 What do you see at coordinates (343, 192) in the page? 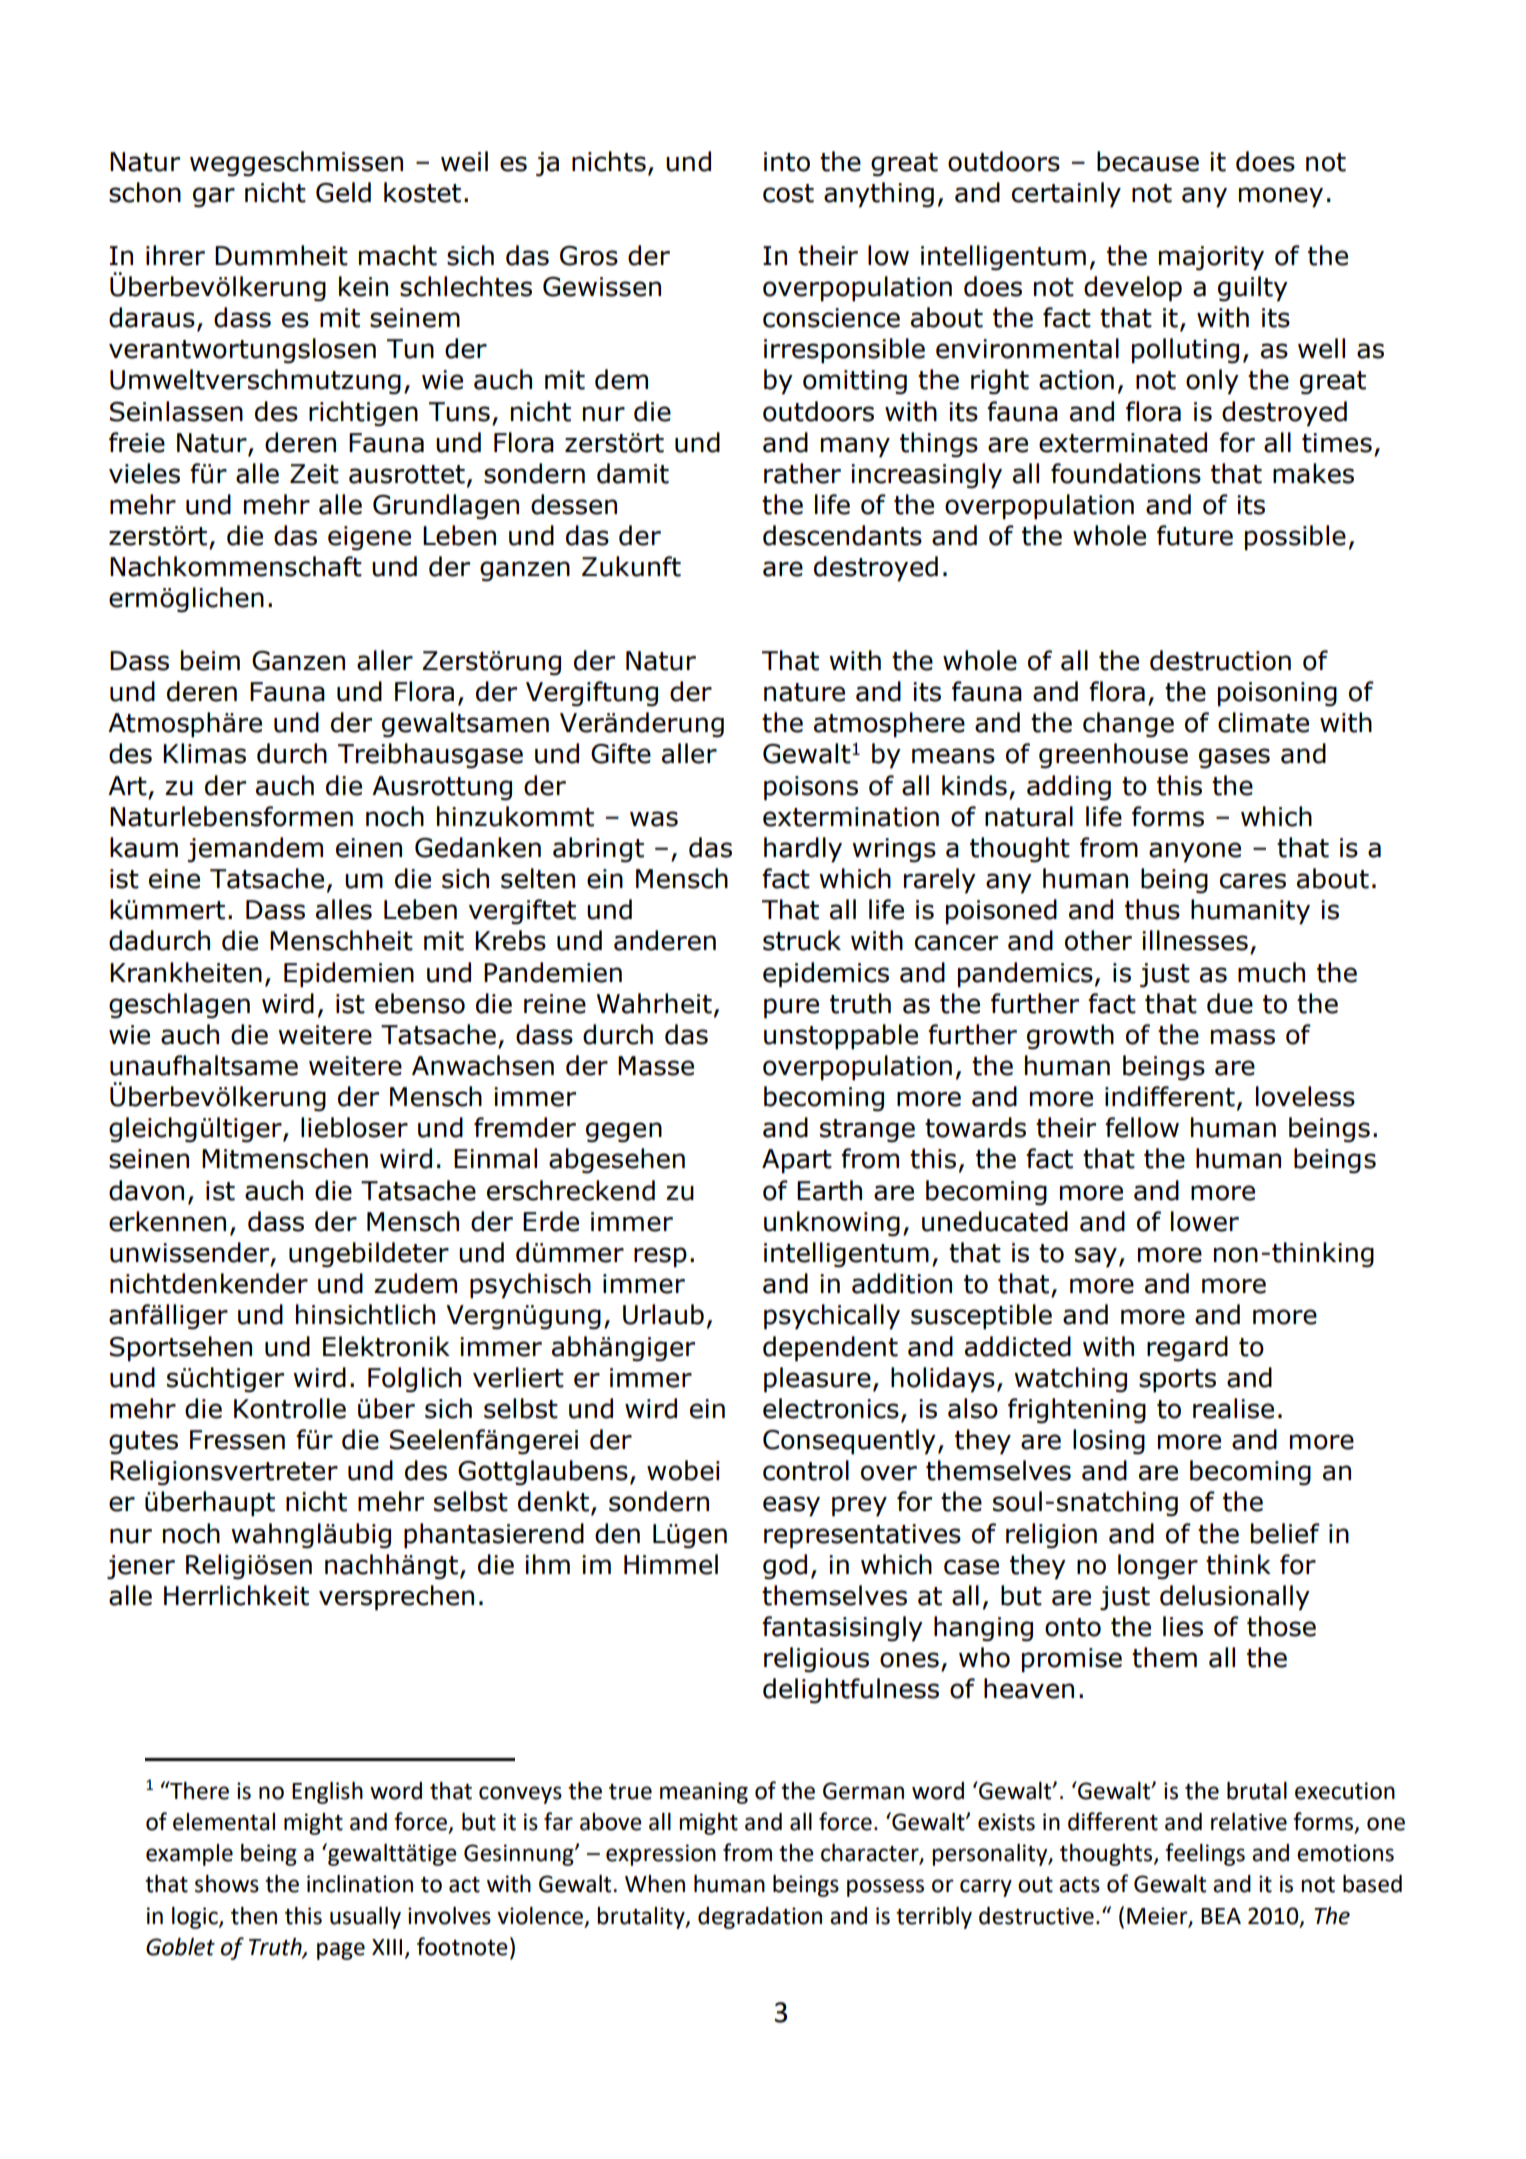
I see `Geld` at bounding box center [343, 192].
